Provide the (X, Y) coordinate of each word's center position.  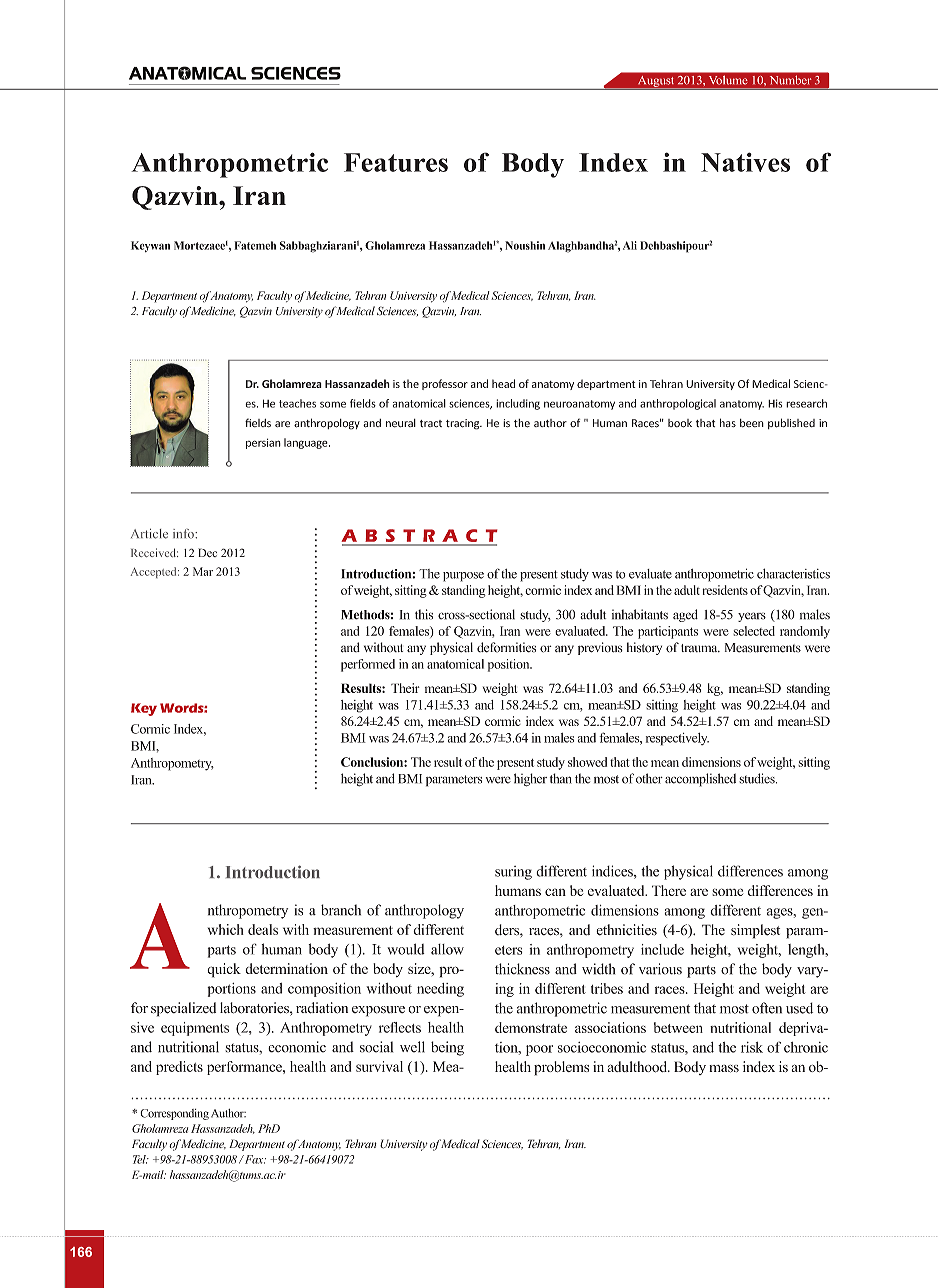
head (503, 383)
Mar (203, 571)
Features (396, 162)
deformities (506, 647)
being (447, 1048)
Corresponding (174, 1114)
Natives (745, 162)
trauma (700, 648)
